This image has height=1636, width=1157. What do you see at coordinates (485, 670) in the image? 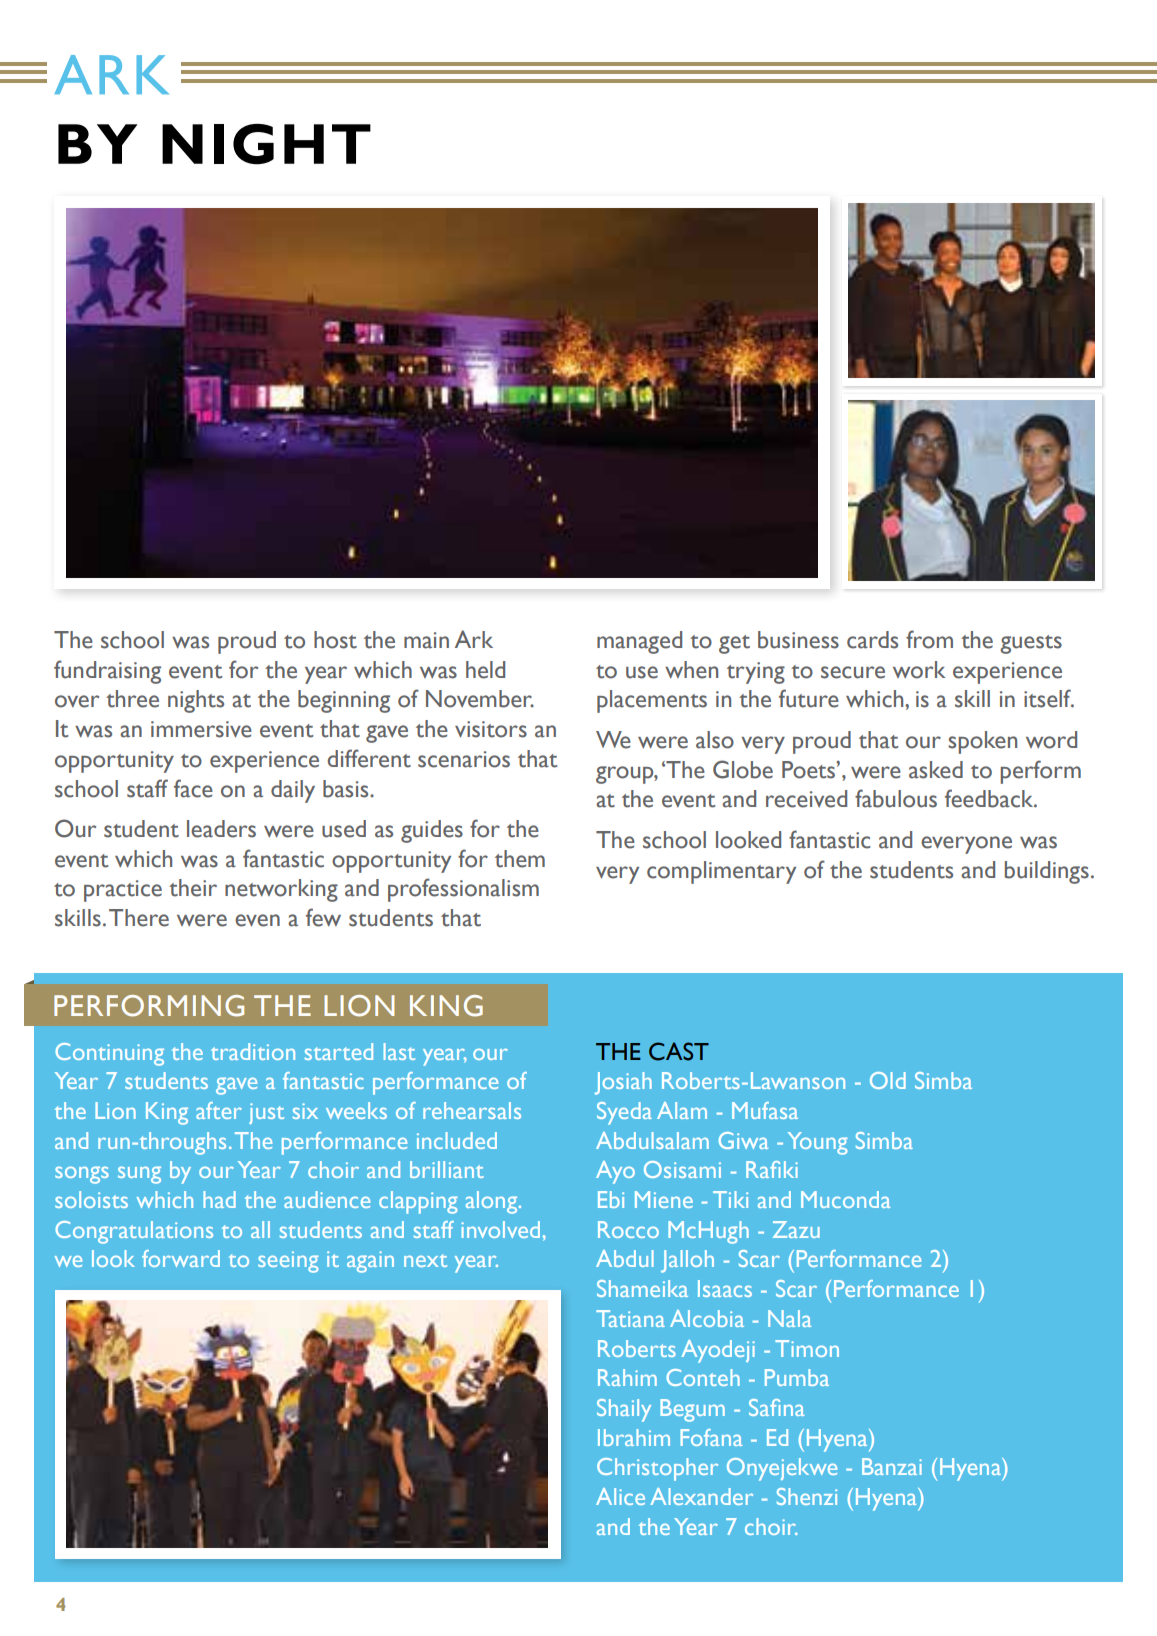
I see `held` at bounding box center [485, 670].
